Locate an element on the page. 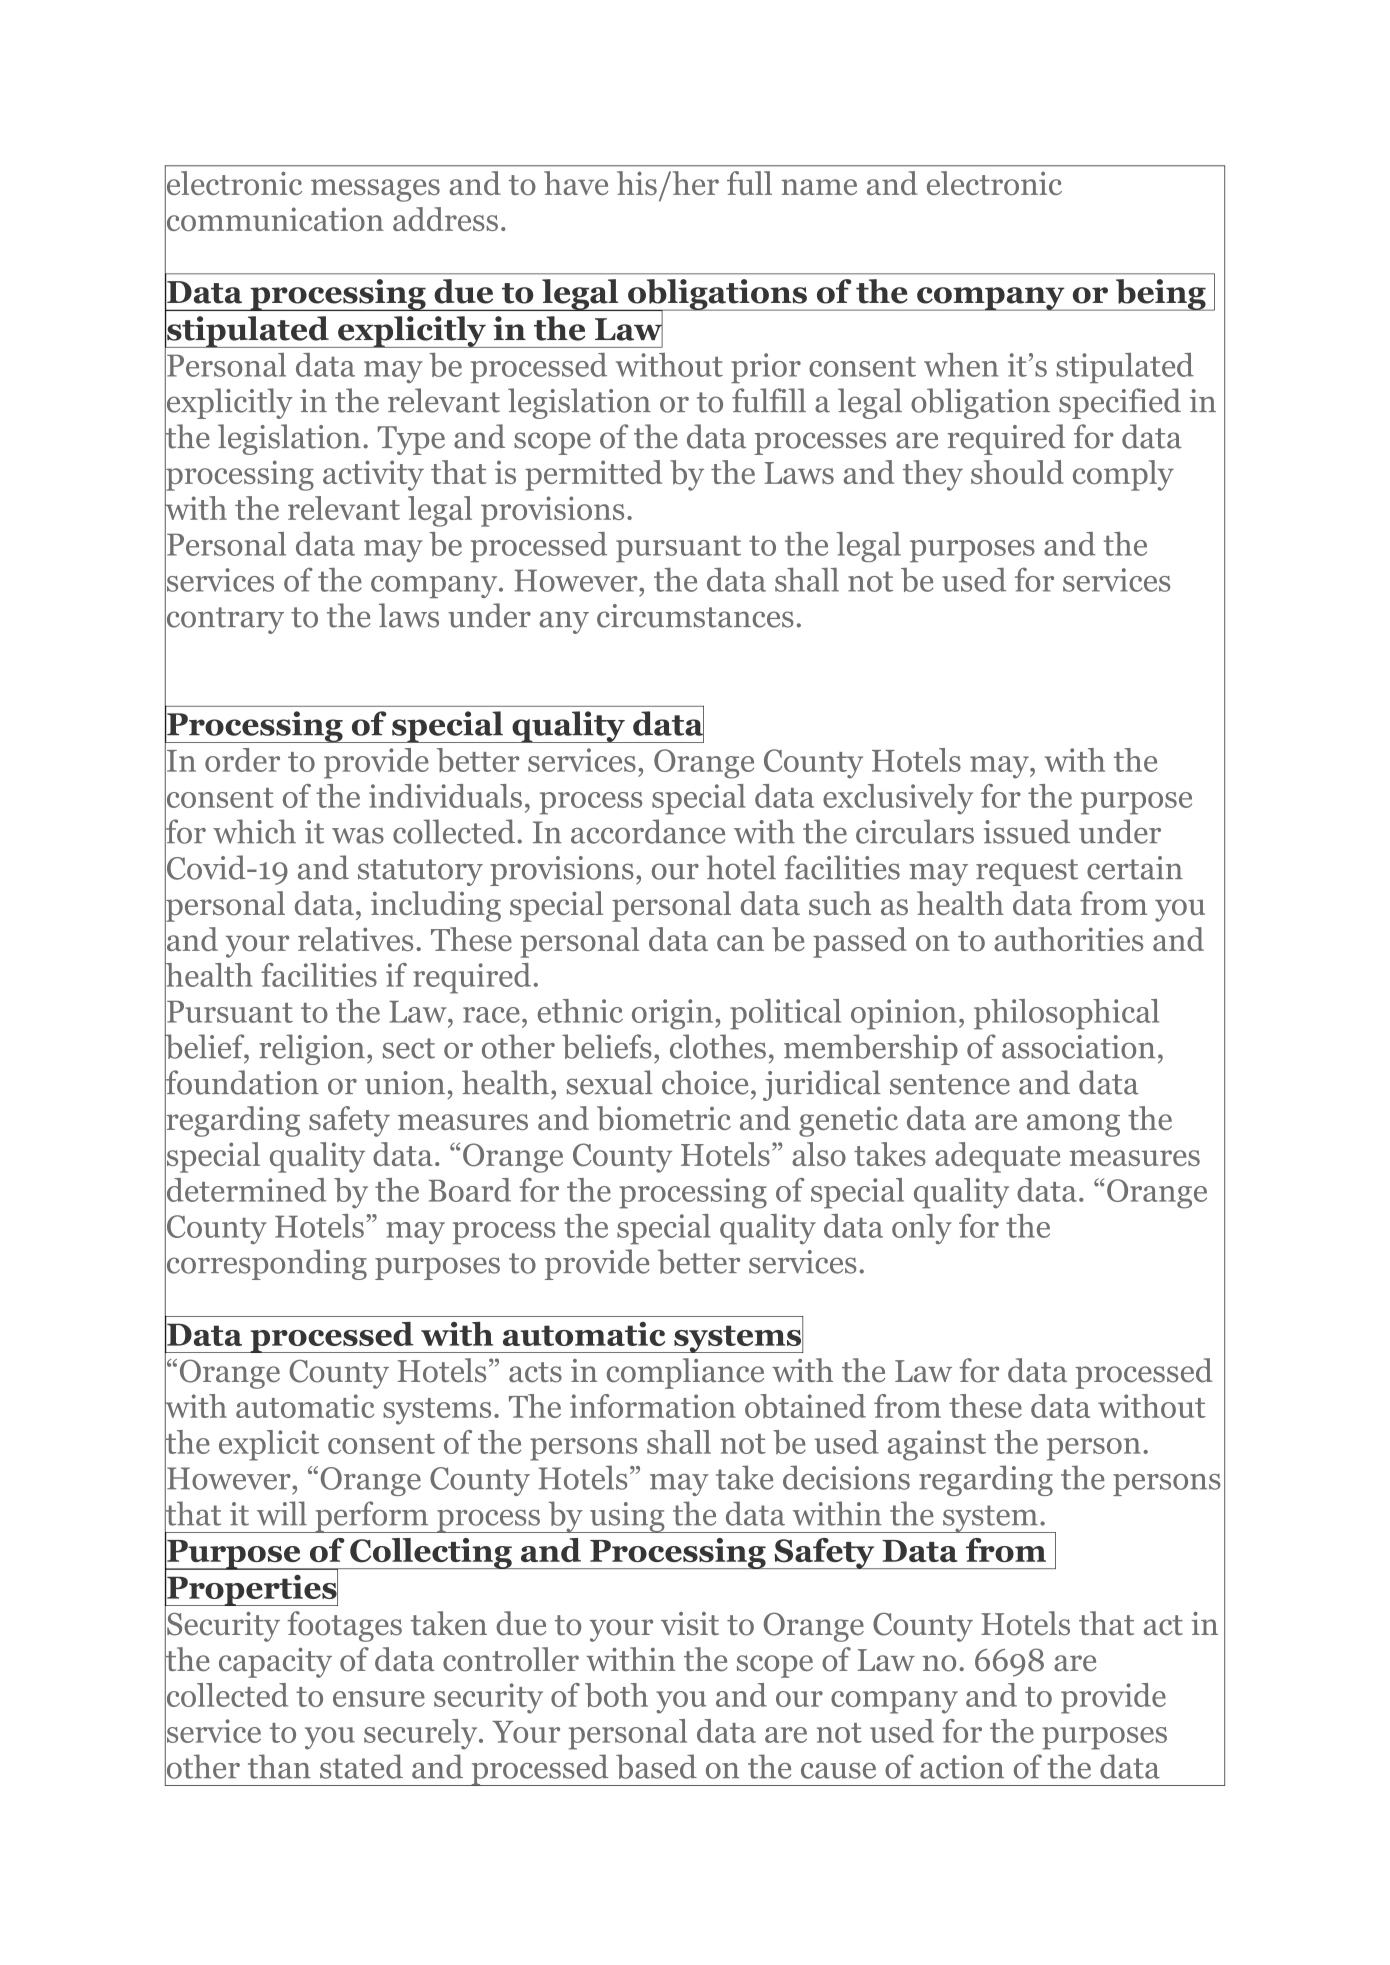 The width and height of the document is (1390, 1965). being is located at coordinates (1160, 295).
